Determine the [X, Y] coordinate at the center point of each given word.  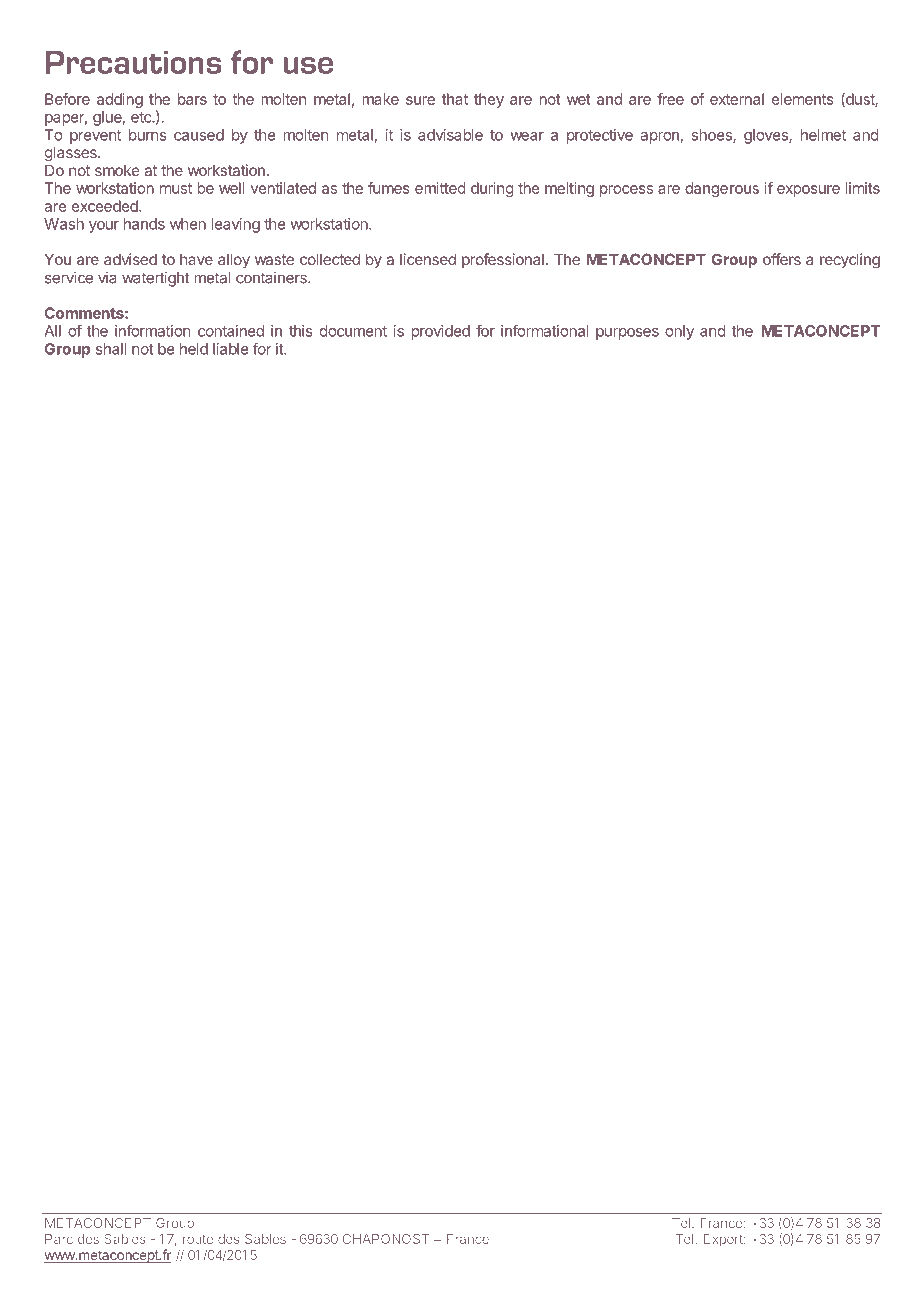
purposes [627, 334]
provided [440, 332]
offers [782, 259]
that [455, 99]
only [679, 332]
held [194, 349]
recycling [850, 261]
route [198, 1239]
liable [230, 349]
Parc [59, 1239]
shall [111, 349]
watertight [156, 279]
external [737, 99]
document [353, 331]
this [301, 331]
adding [120, 100]
